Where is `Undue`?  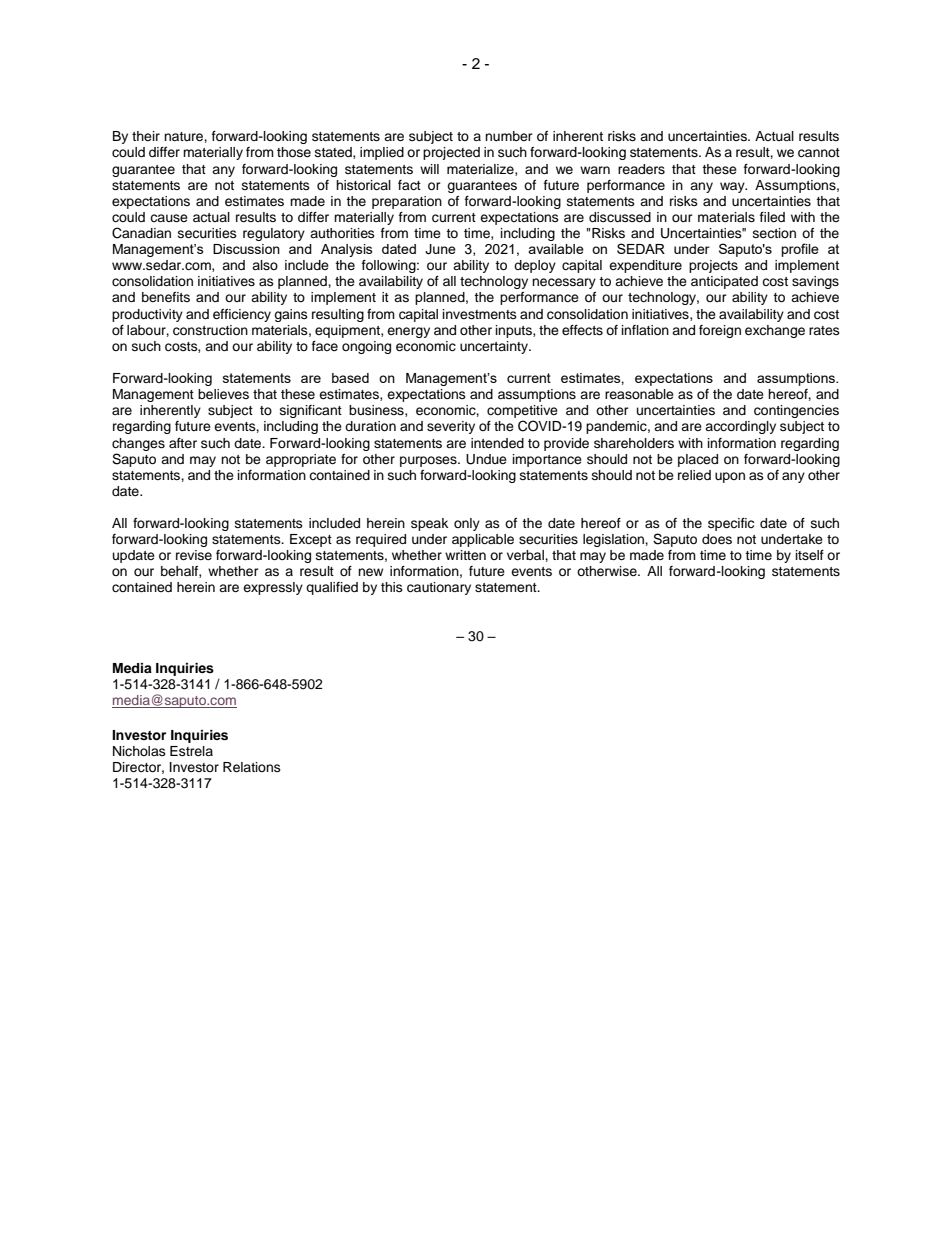 Undue is located at coordinates (486, 459).
